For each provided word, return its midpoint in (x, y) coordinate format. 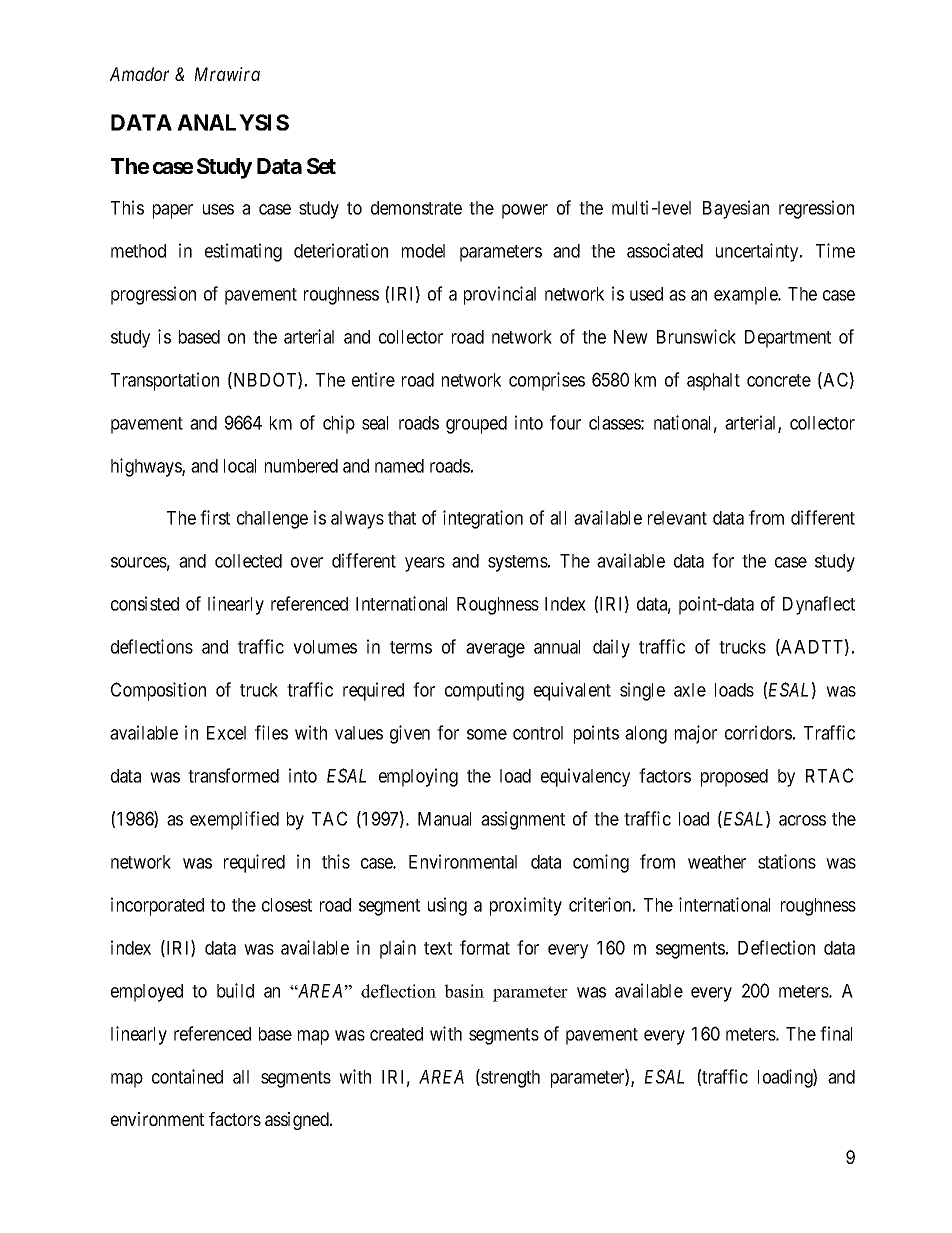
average (495, 650)
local (240, 466)
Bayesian (736, 209)
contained (187, 1076)
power (525, 211)
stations (787, 861)
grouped (476, 425)
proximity (526, 906)
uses (218, 209)
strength (509, 1078)
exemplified (234, 820)
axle (690, 690)
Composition (158, 691)
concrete (779, 380)
